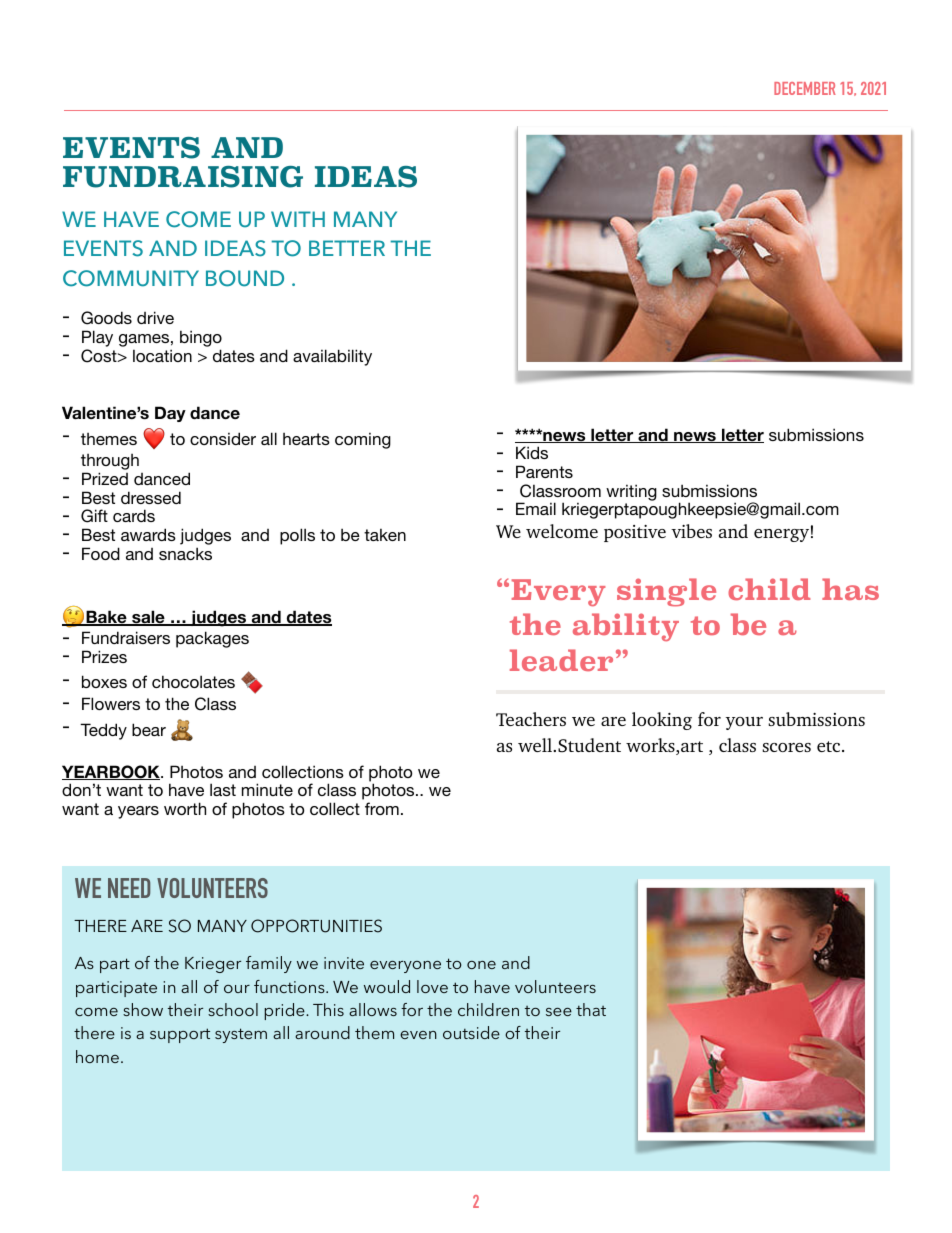  I want to click on writing, so click(631, 492).
